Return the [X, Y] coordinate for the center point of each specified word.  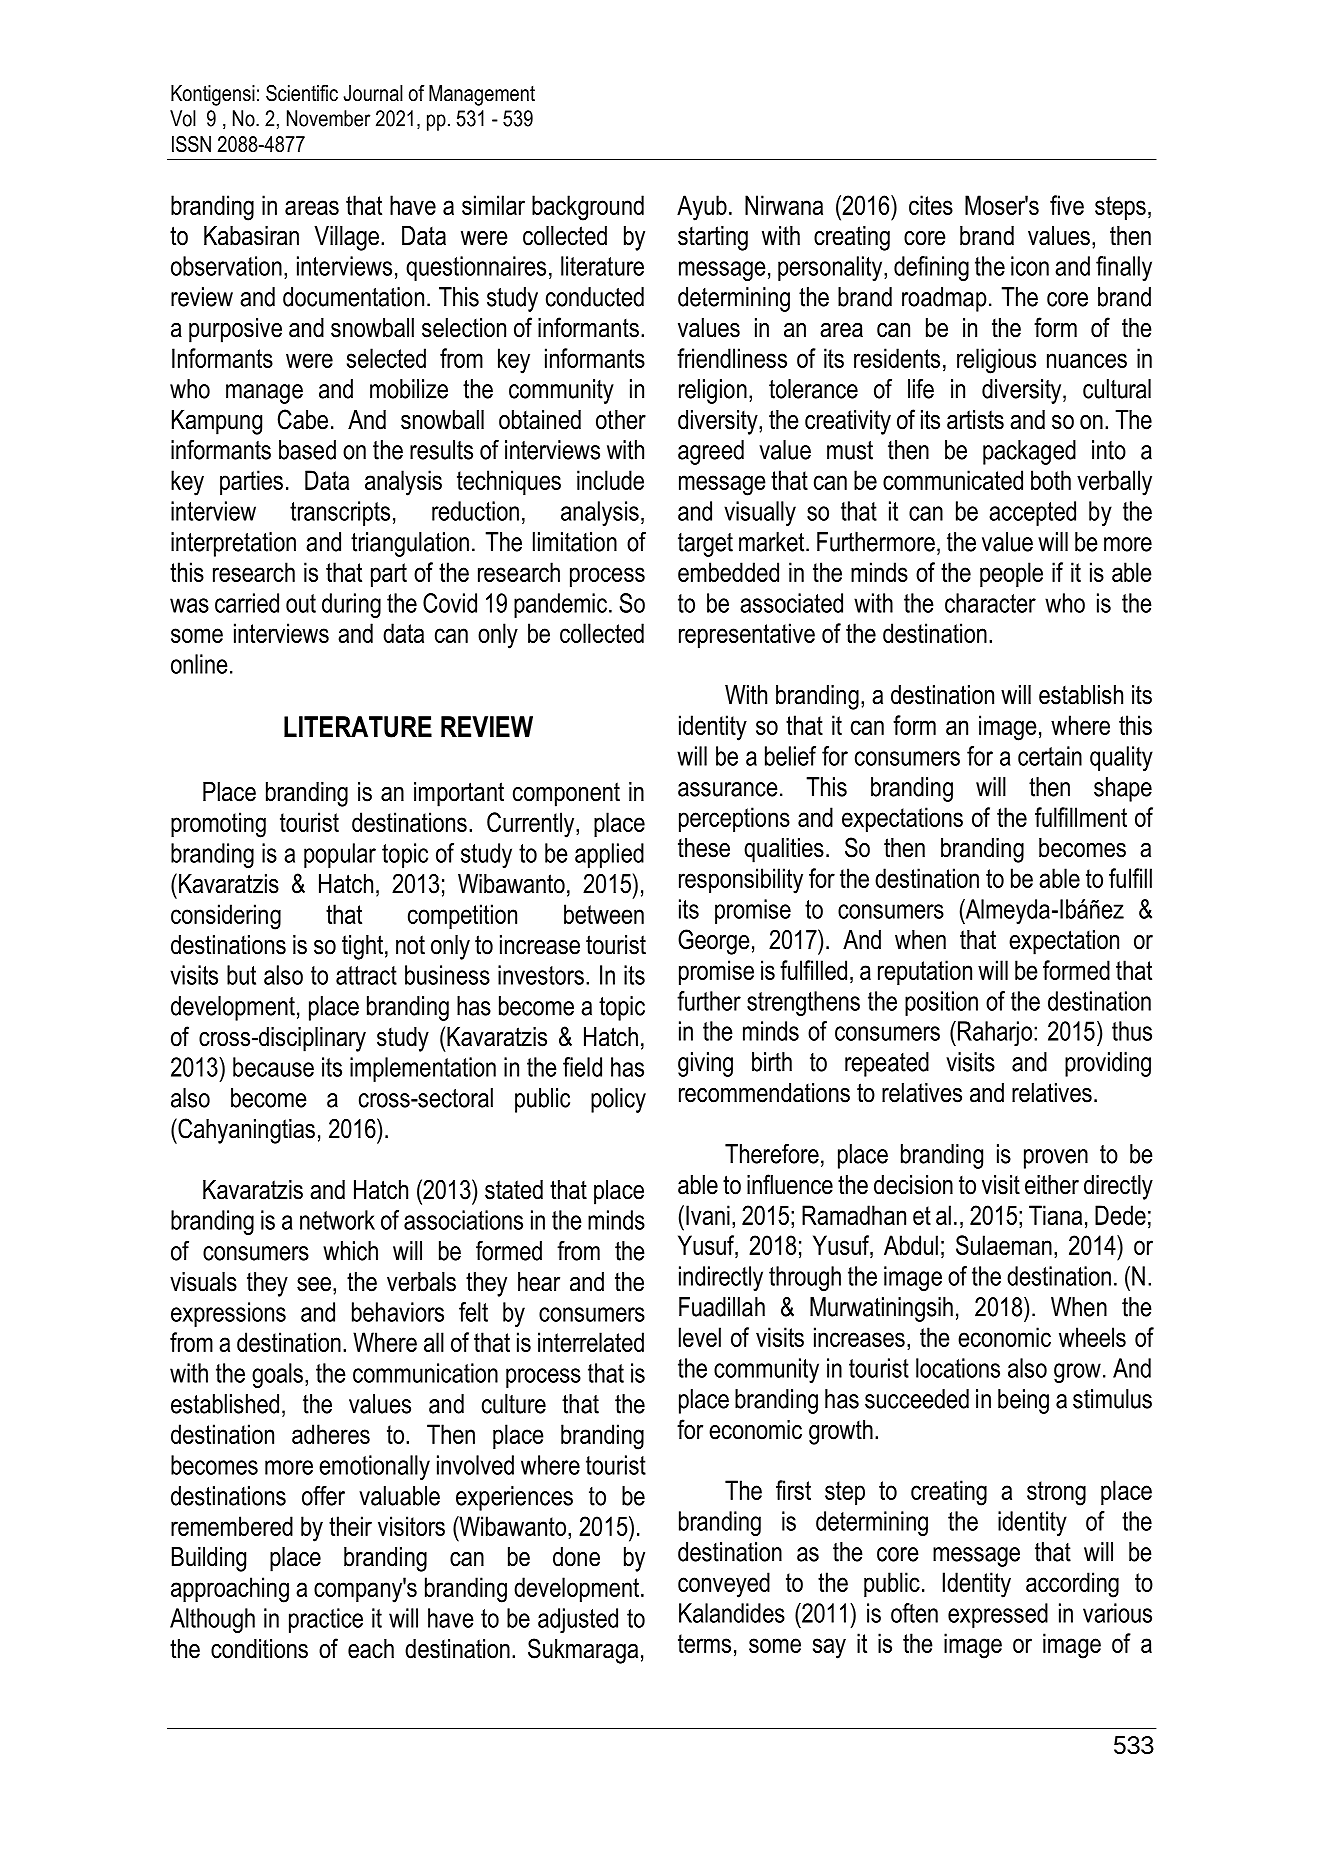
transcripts [340, 513]
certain [1050, 756]
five [1067, 205]
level [700, 1337]
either [1052, 1185]
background [588, 208]
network [337, 1220]
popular [340, 855]
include [610, 480]
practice [326, 1620]
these [704, 848]
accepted [1032, 513]
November [328, 118]
